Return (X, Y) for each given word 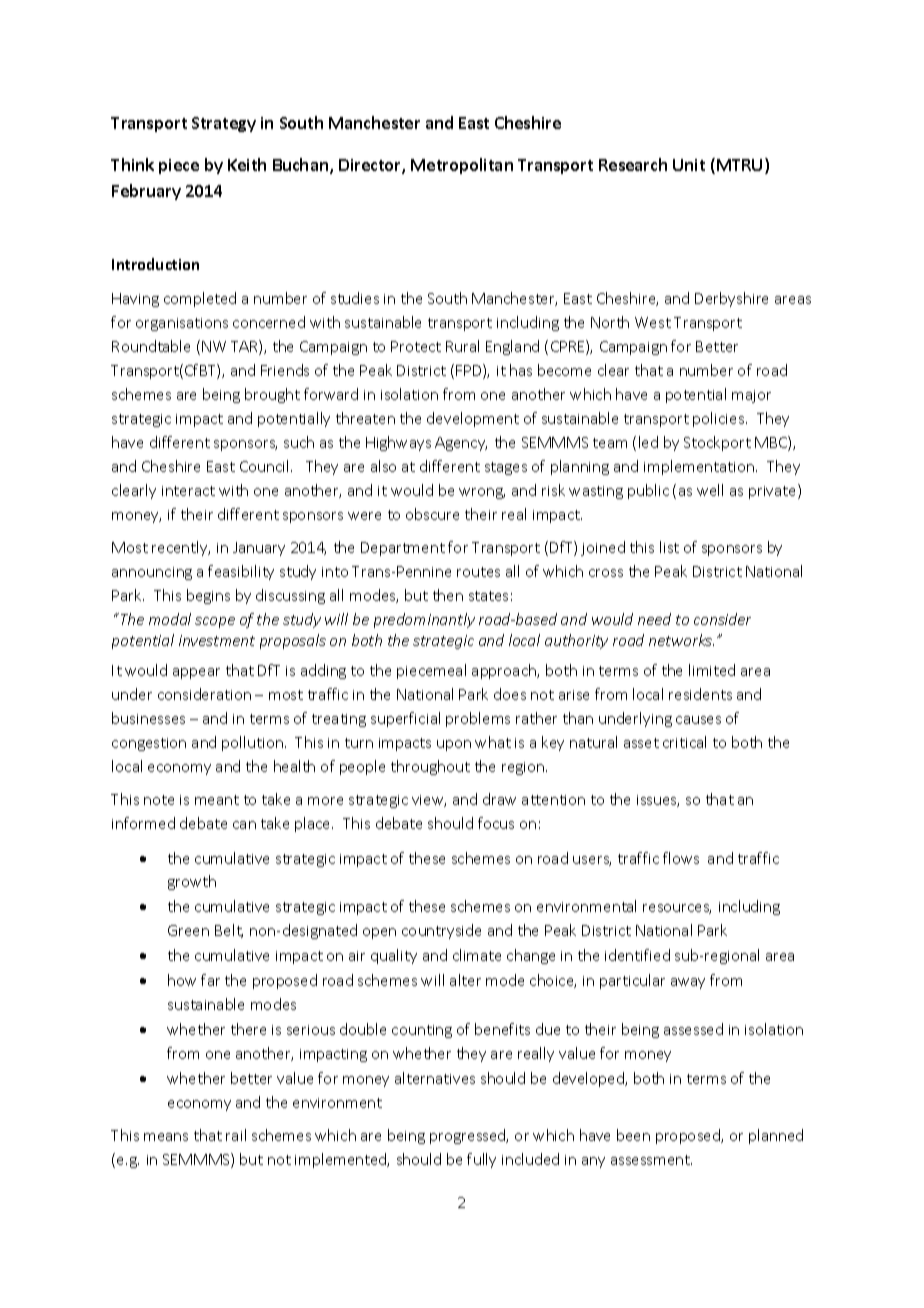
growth (192, 882)
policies (720, 419)
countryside (441, 931)
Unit (689, 165)
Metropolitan (462, 166)
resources (677, 909)
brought (272, 395)
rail (236, 1135)
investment (217, 640)
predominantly (424, 620)
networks (681, 640)
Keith (247, 164)
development (473, 419)
